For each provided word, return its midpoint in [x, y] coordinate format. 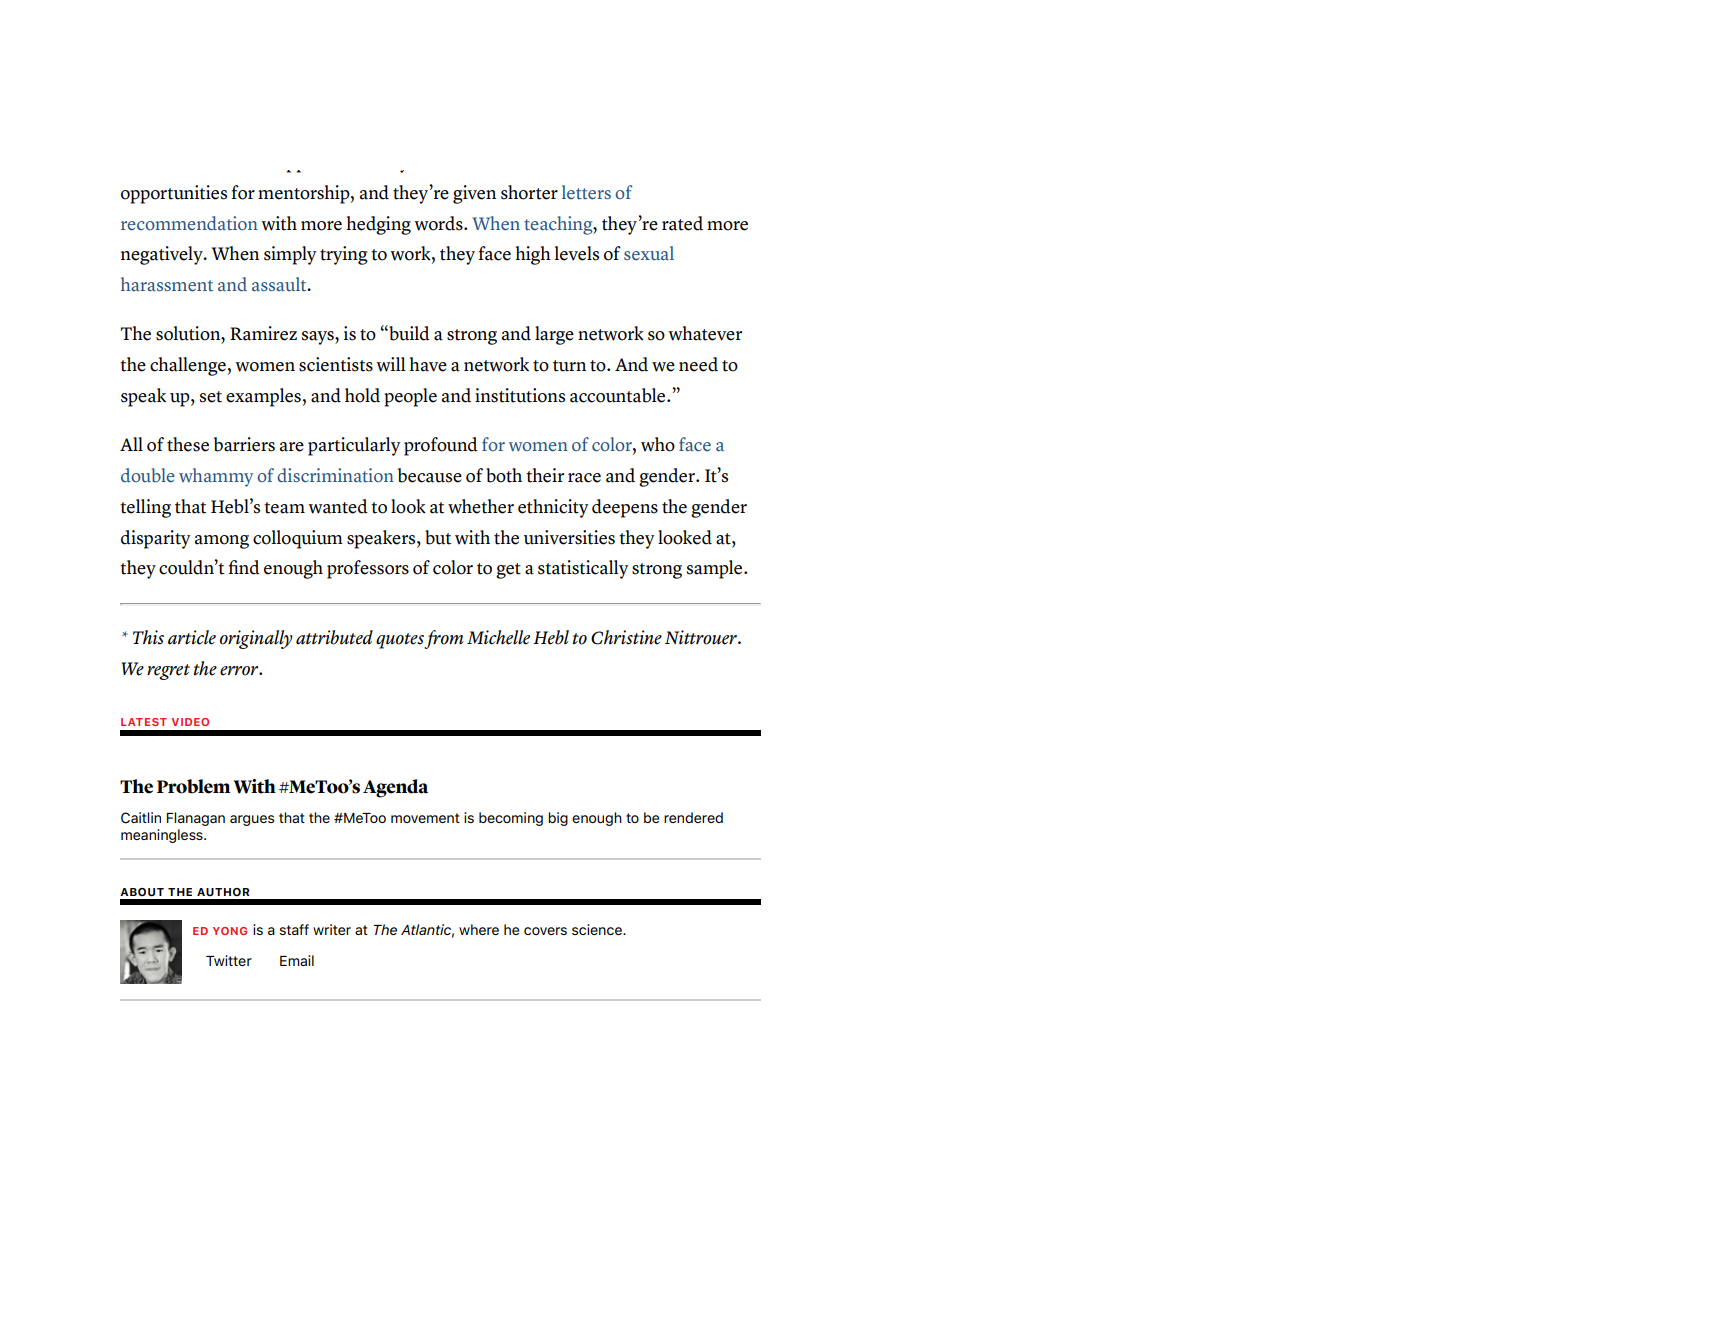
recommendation [189, 223]
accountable [619, 395]
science [598, 929]
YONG [230, 931]
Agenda [395, 788]
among [222, 542]
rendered [693, 817]
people [410, 397]
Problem [193, 786]
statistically [583, 569]
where [479, 929]
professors [368, 569]
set [211, 397]
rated [682, 223]
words [439, 223]
